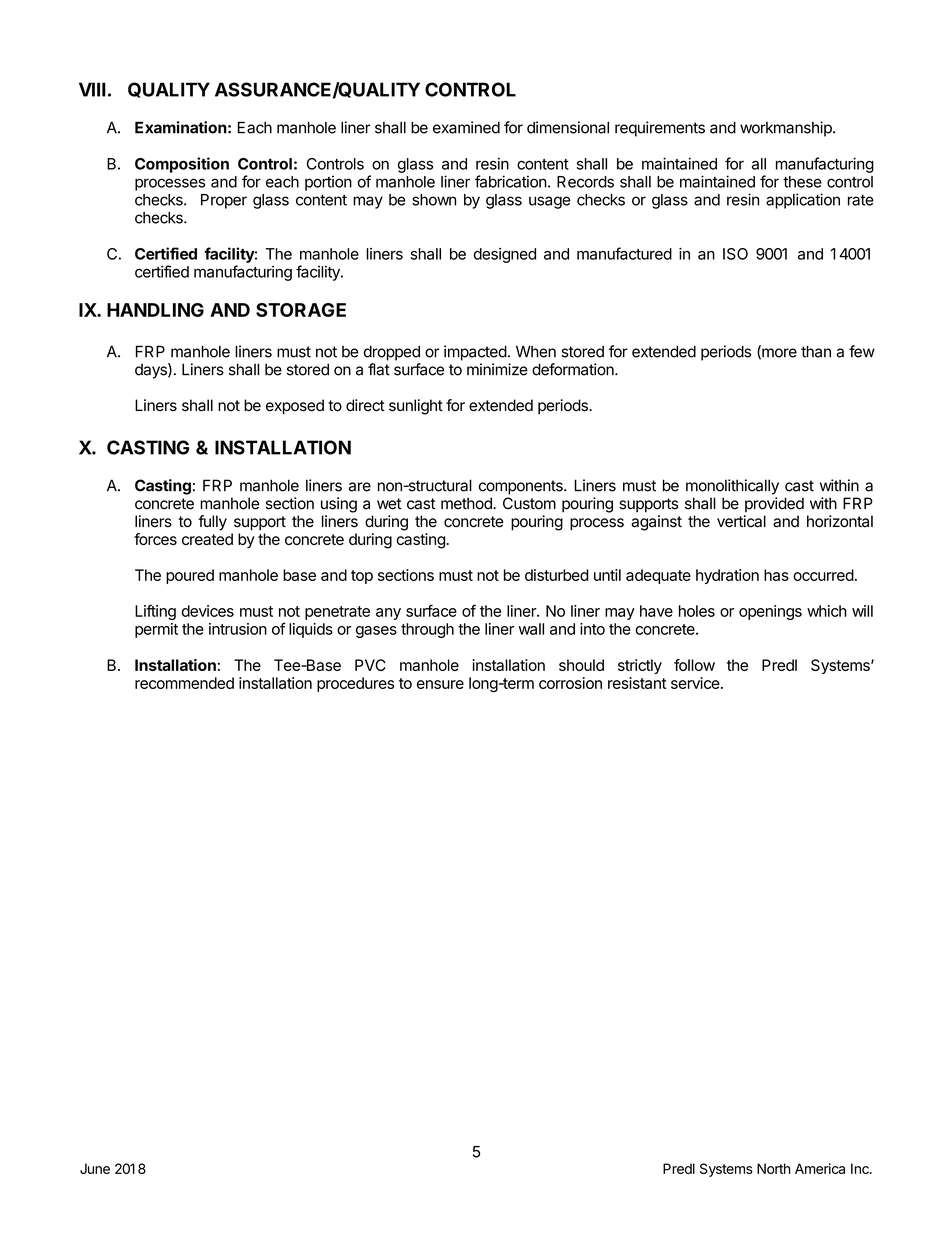 The width and height of the image is (952, 1233). Describe the element at coordinates (732, 487) in the image. I see `monolithically` at that location.
